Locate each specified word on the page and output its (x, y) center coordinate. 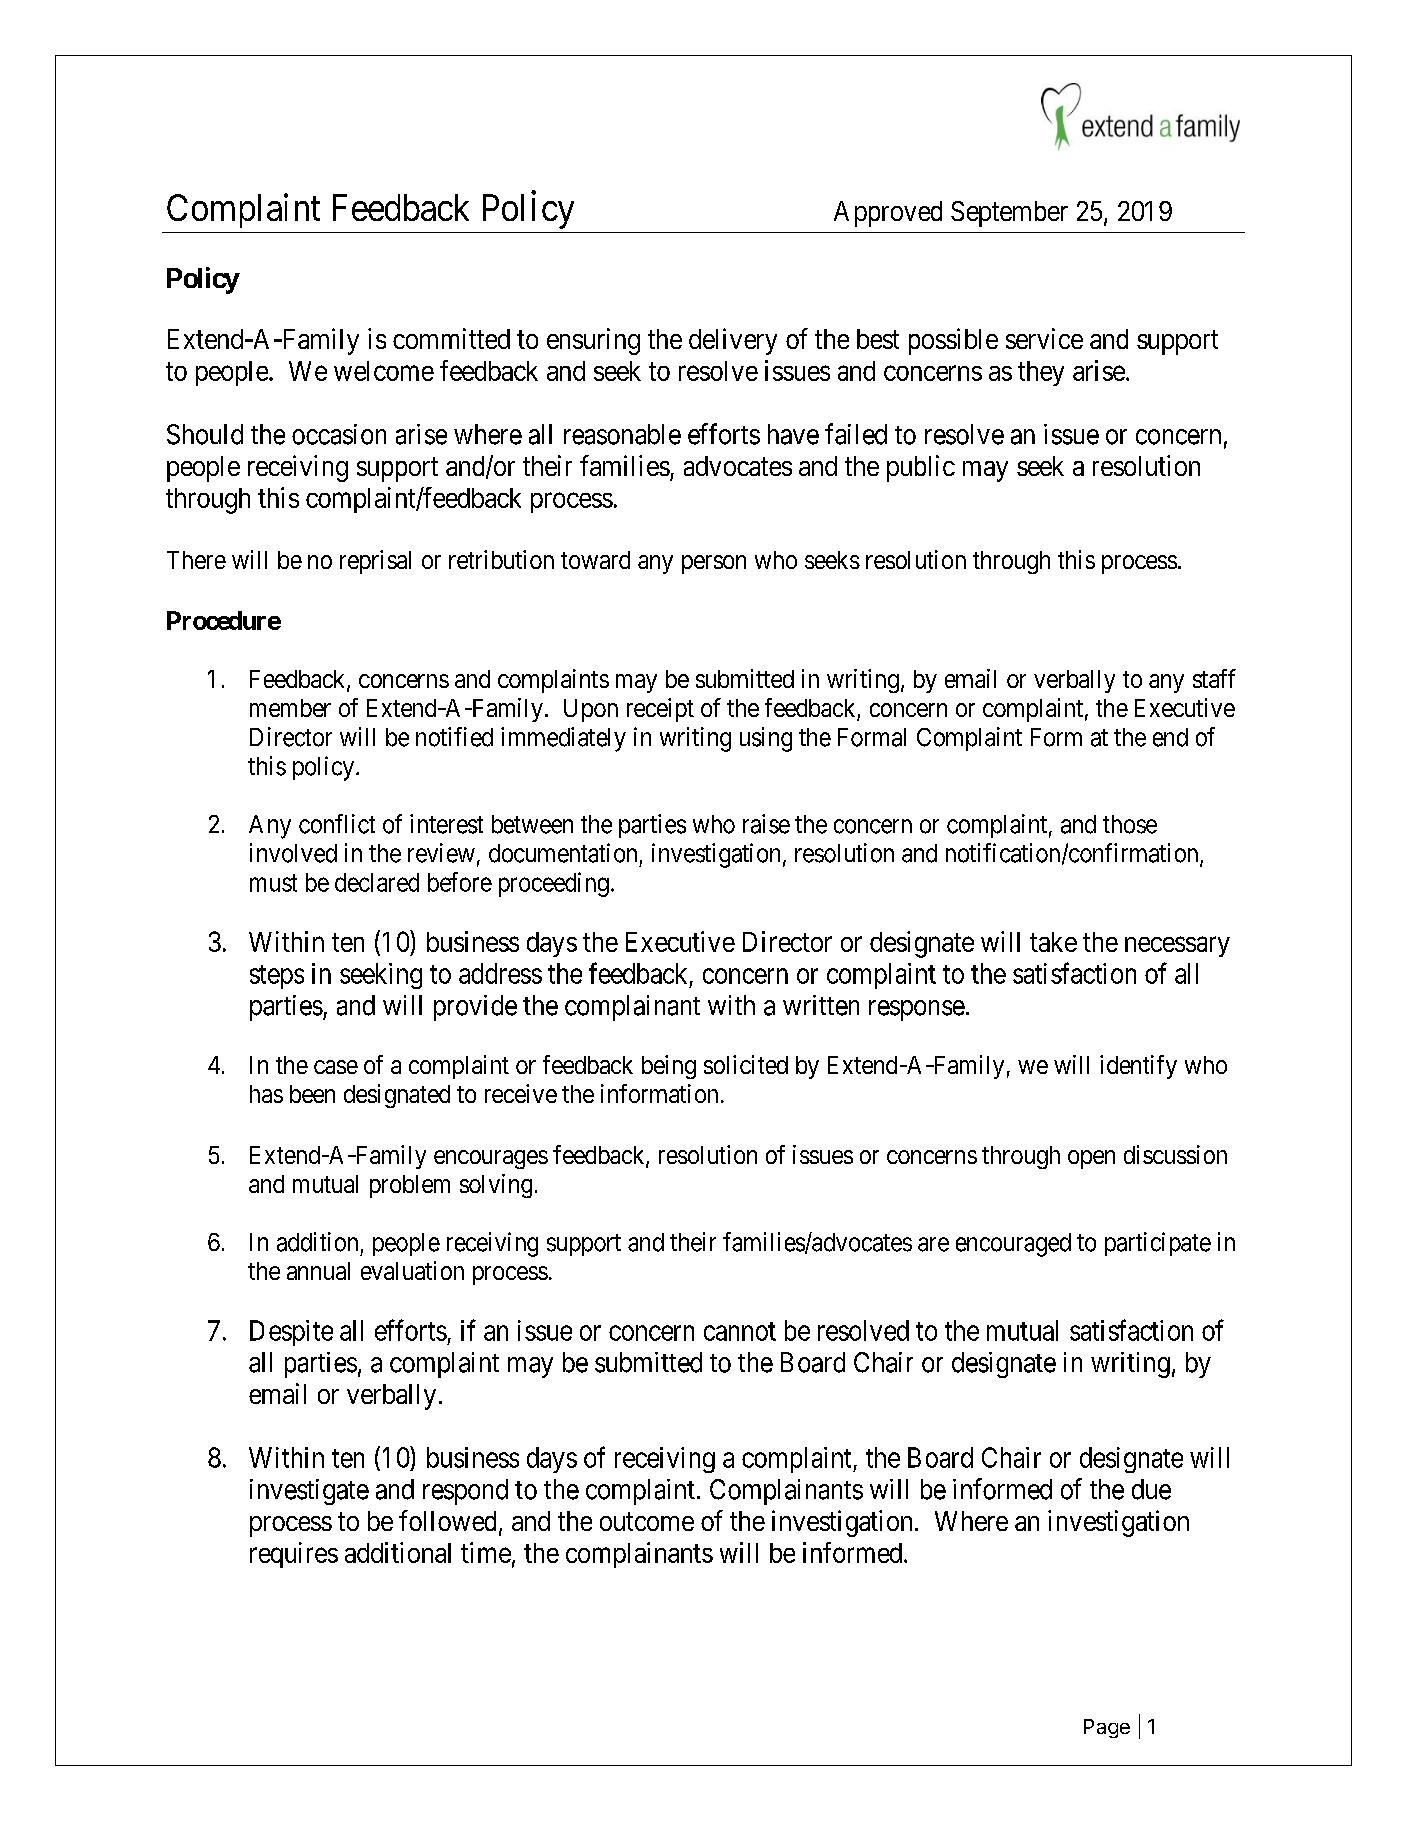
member (290, 708)
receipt (660, 710)
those (1130, 824)
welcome (384, 371)
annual (318, 1271)
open (1091, 1159)
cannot (740, 1331)
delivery (733, 341)
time (486, 1552)
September (1009, 214)
